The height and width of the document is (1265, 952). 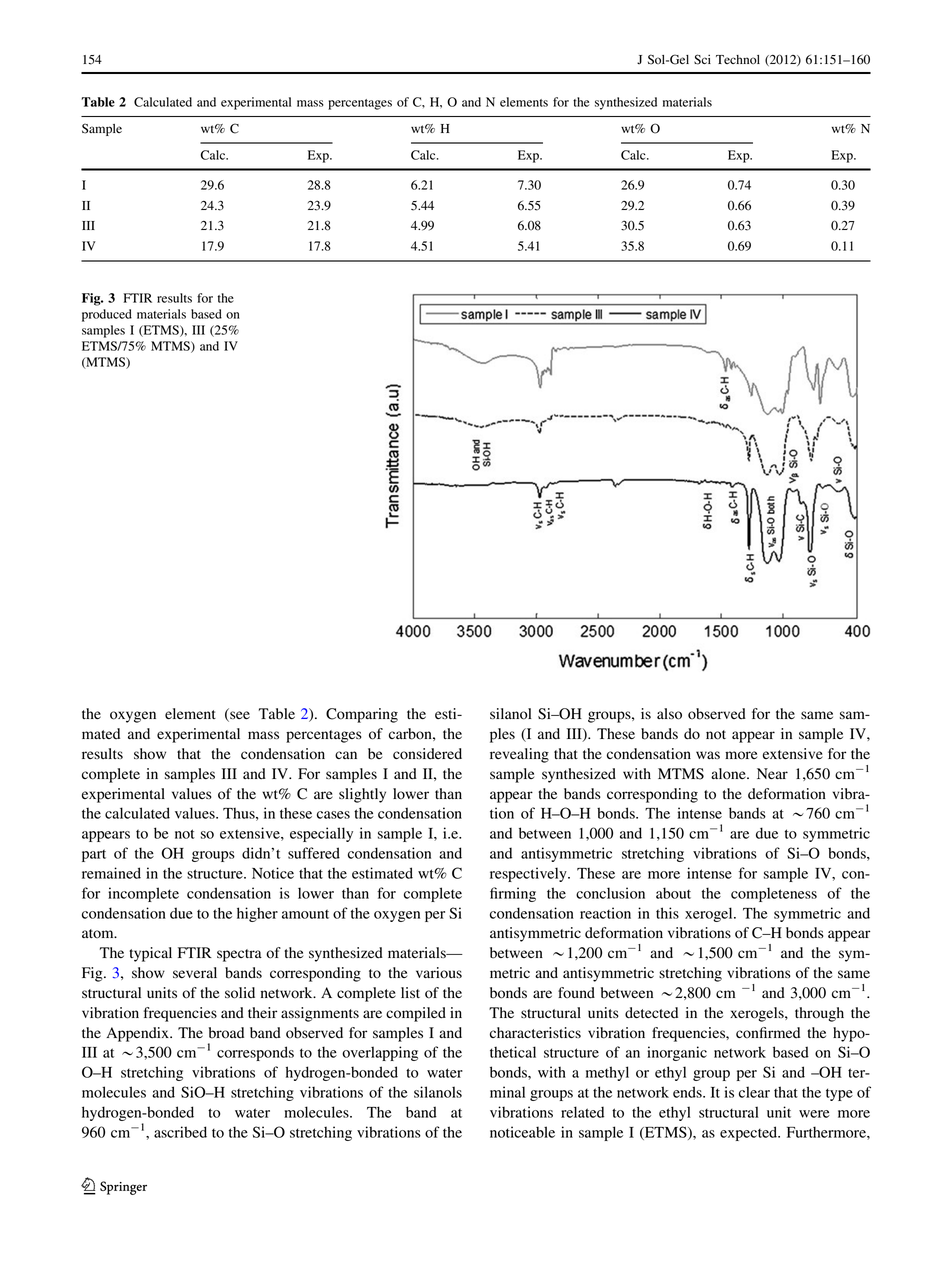 What do you see at coordinates (427, 754) in the document?
I see `considered` at bounding box center [427, 754].
